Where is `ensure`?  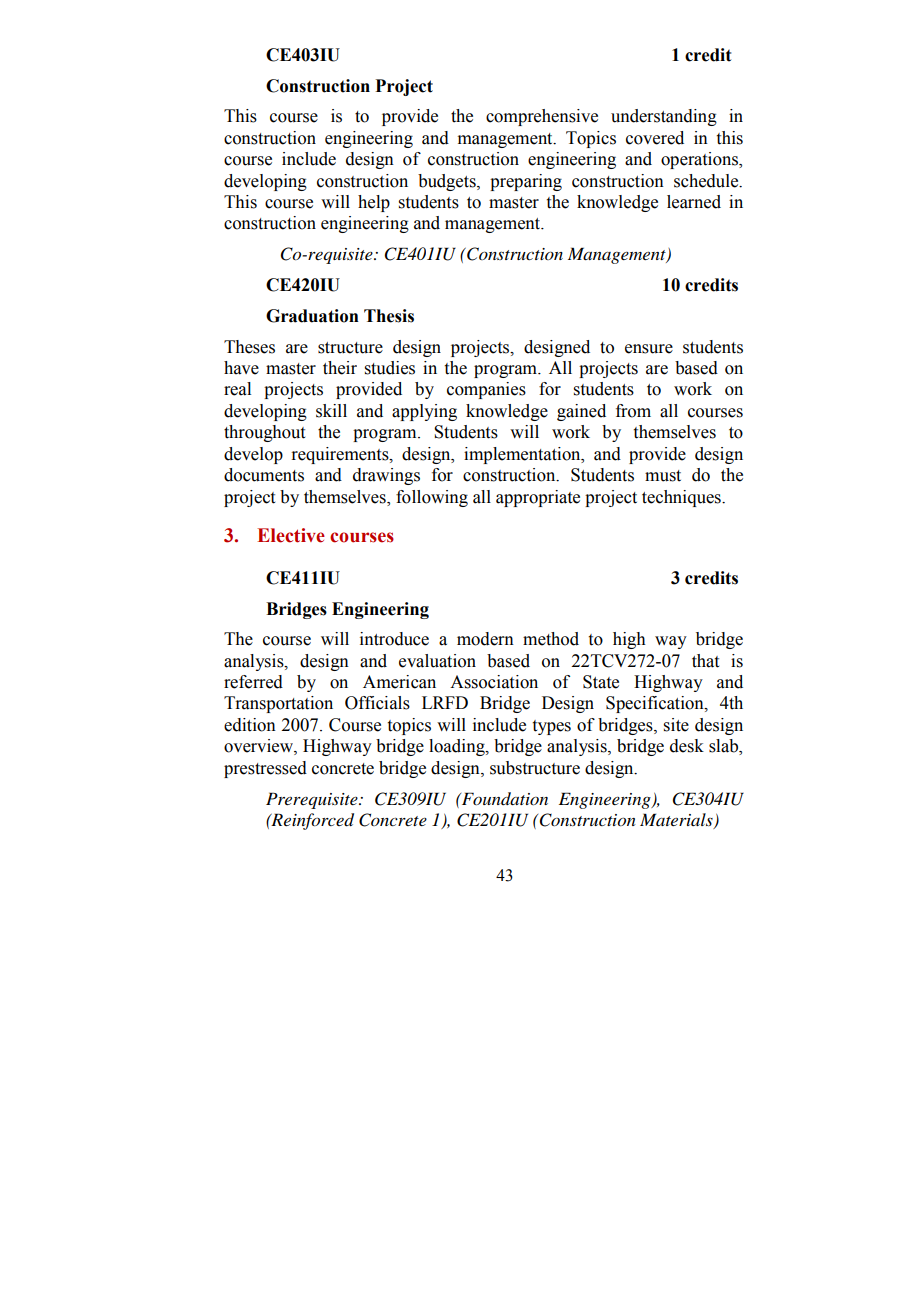
ensure is located at coordinates (649, 349).
